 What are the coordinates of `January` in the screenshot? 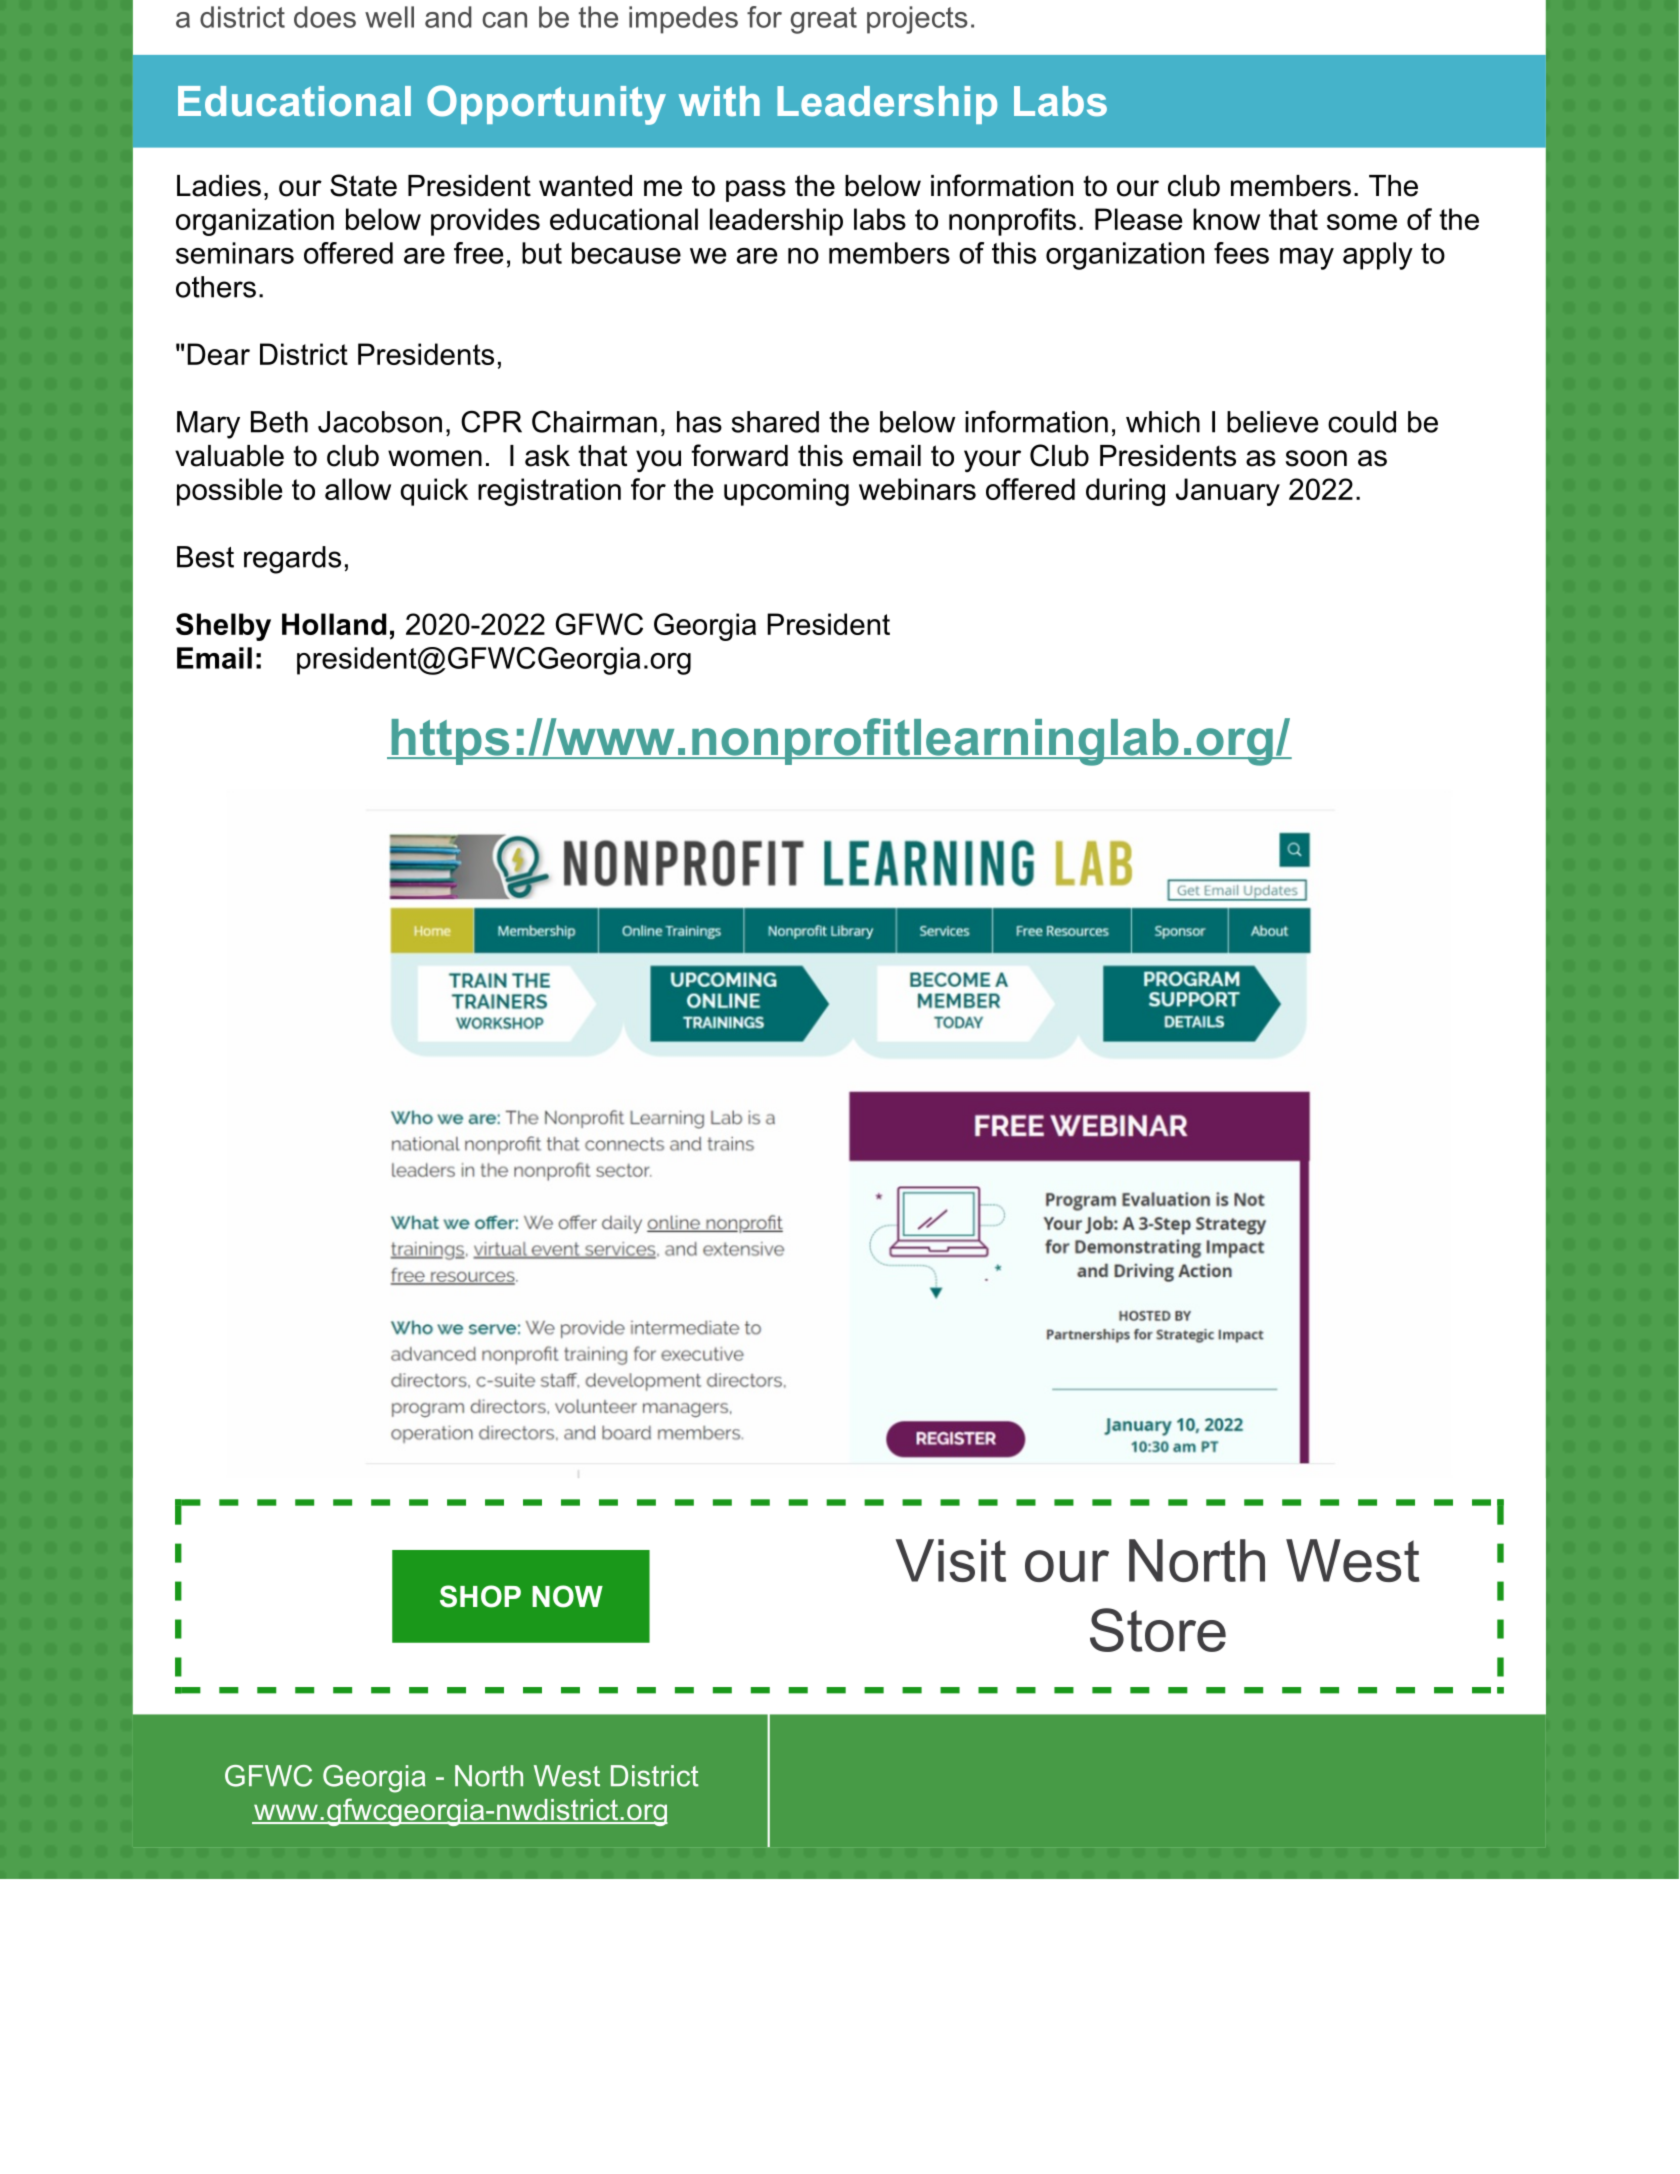 It's located at (1228, 492).
